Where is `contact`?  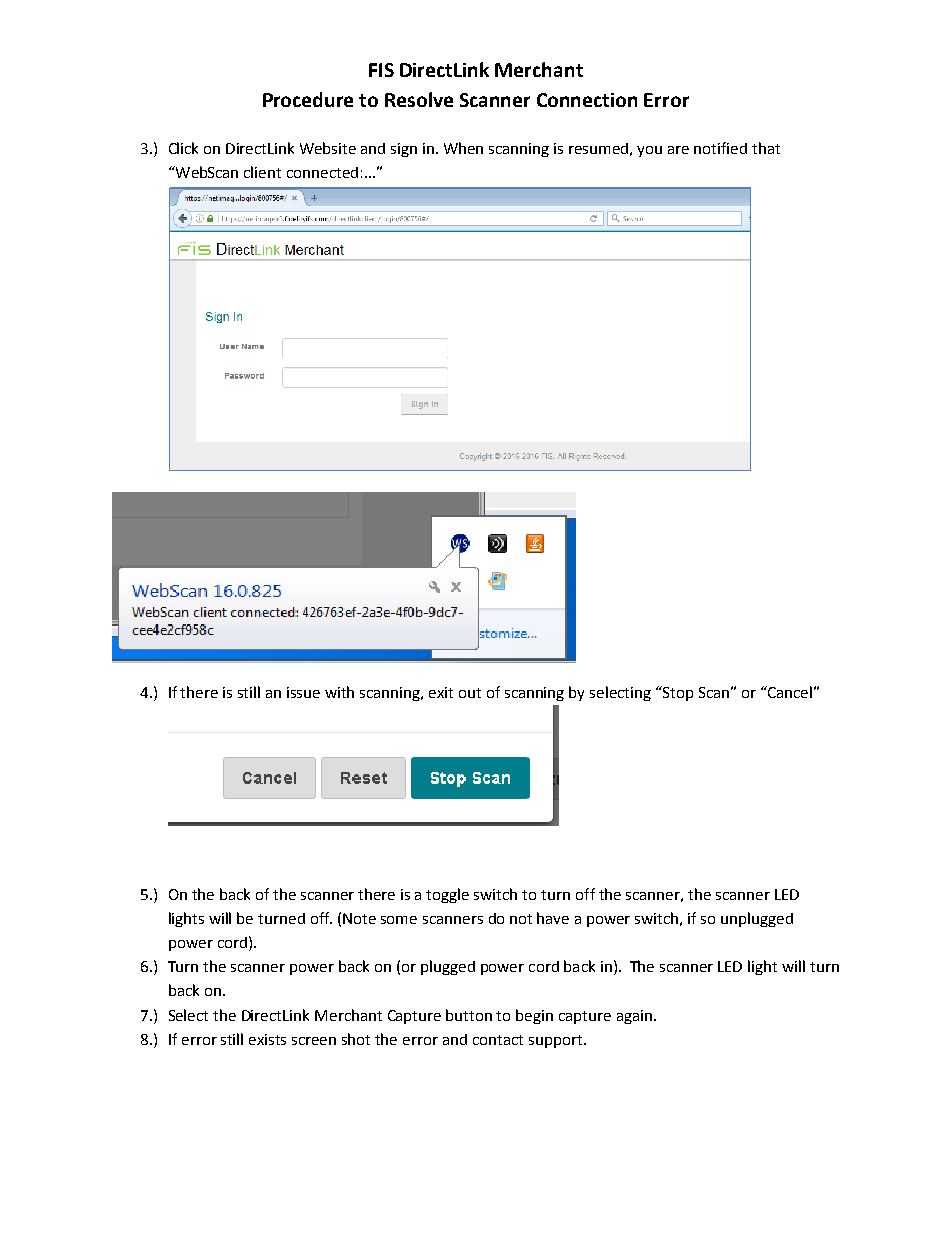
contact is located at coordinates (498, 1040).
